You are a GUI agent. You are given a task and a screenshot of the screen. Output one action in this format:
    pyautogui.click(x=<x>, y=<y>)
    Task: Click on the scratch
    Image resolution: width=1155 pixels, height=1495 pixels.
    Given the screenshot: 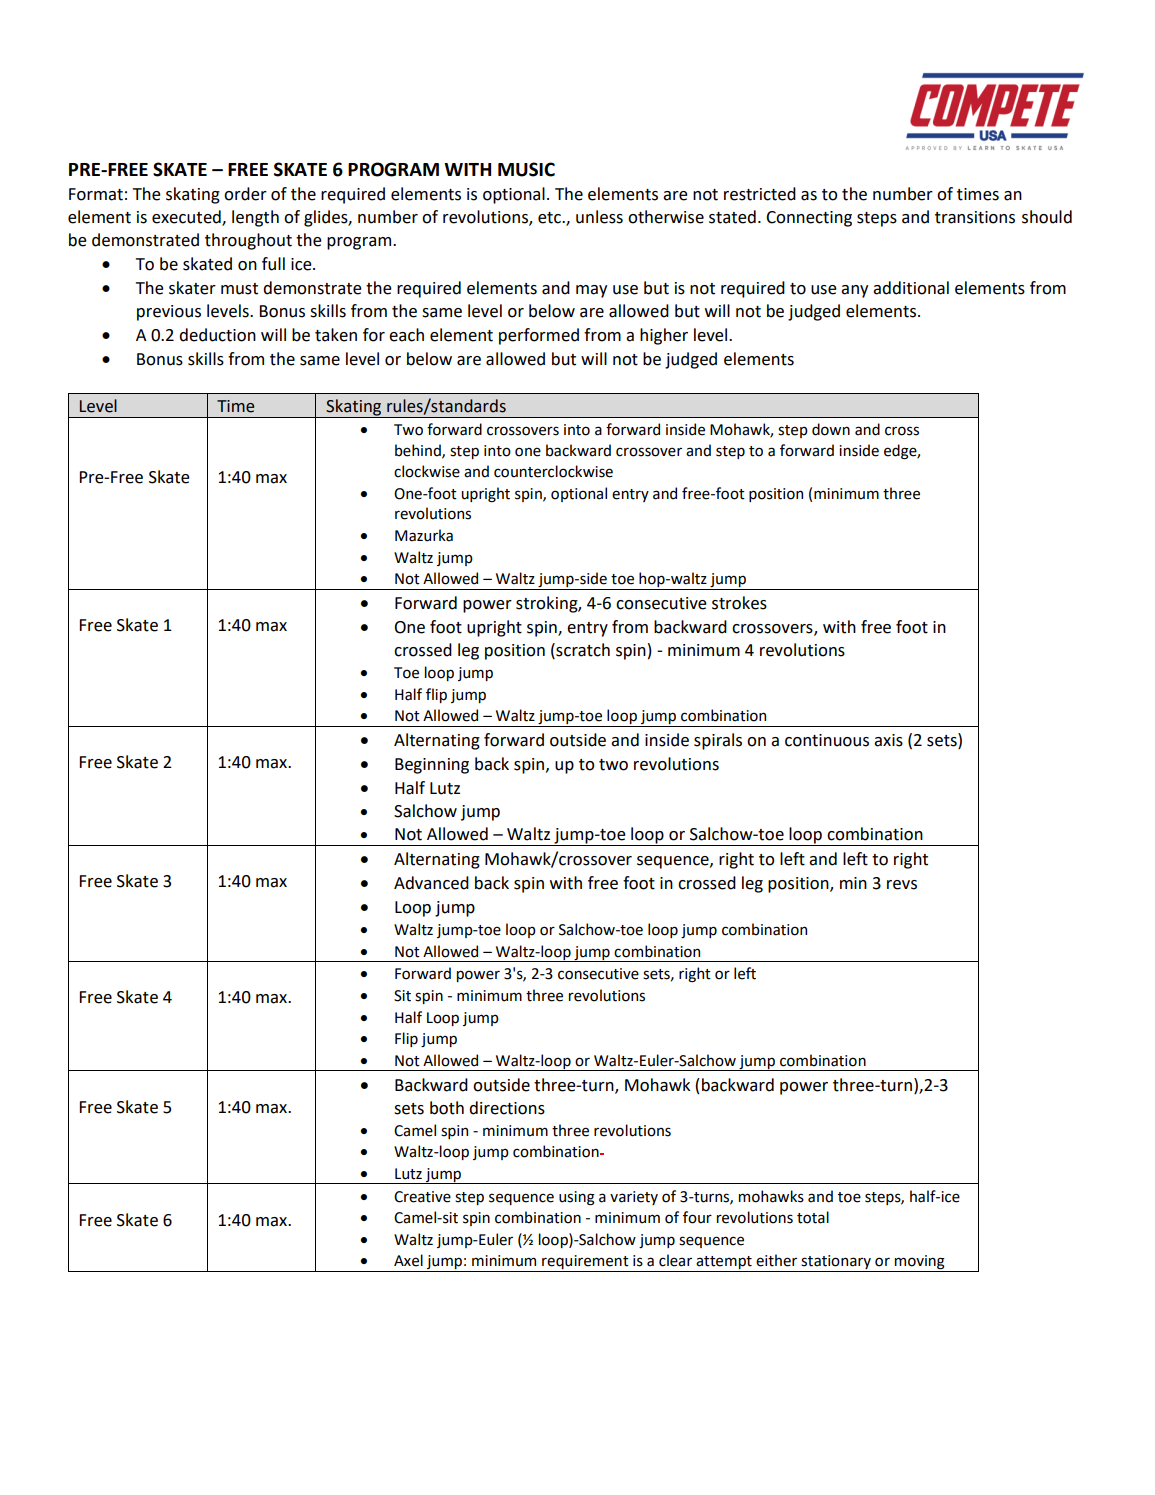 What is the action you would take?
    pyautogui.click(x=582, y=650)
